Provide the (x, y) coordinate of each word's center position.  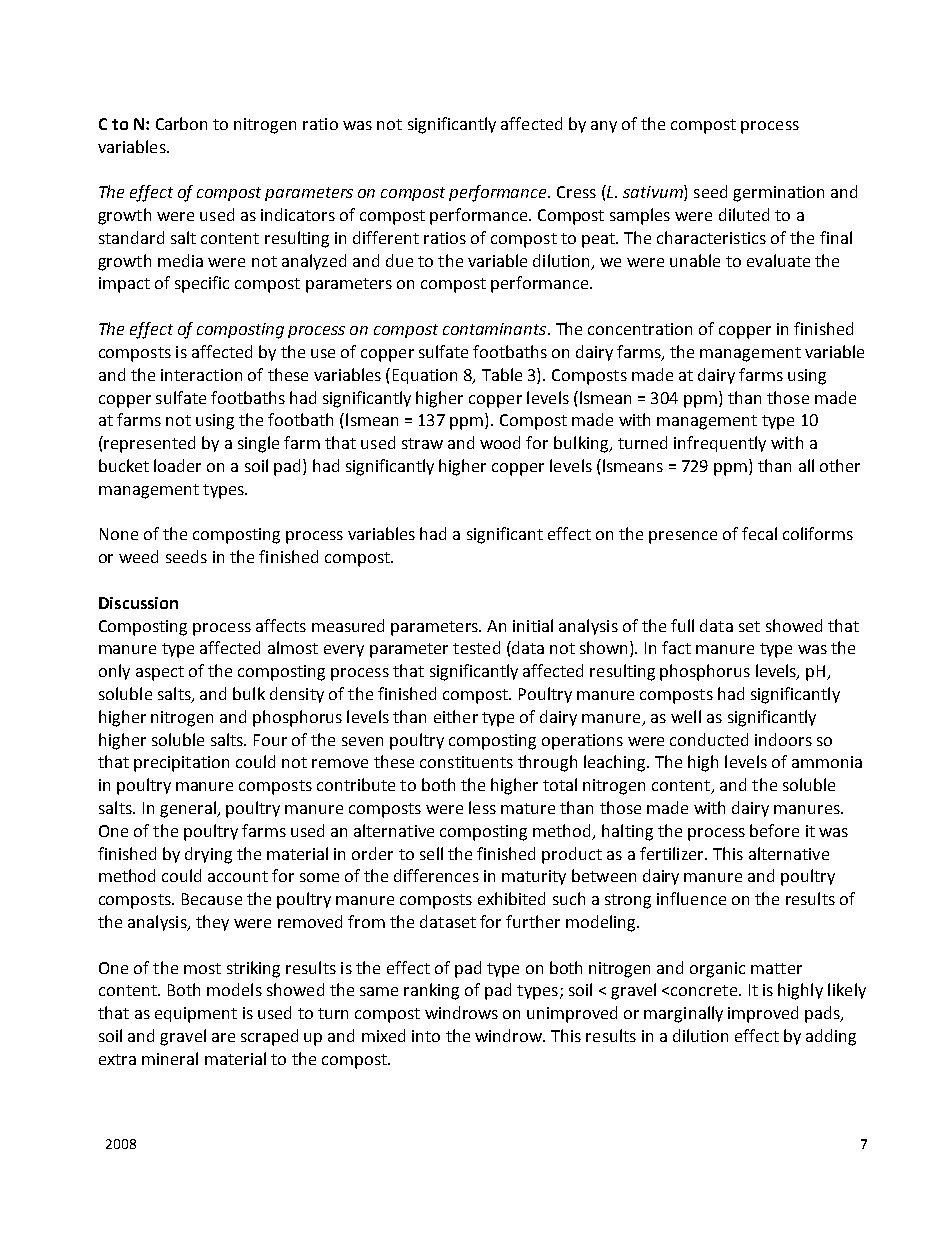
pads (823, 1014)
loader (177, 465)
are (223, 1037)
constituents (466, 762)
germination (778, 194)
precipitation (181, 764)
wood (500, 442)
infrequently (720, 444)
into (426, 1036)
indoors (783, 739)
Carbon (181, 123)
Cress (576, 192)
